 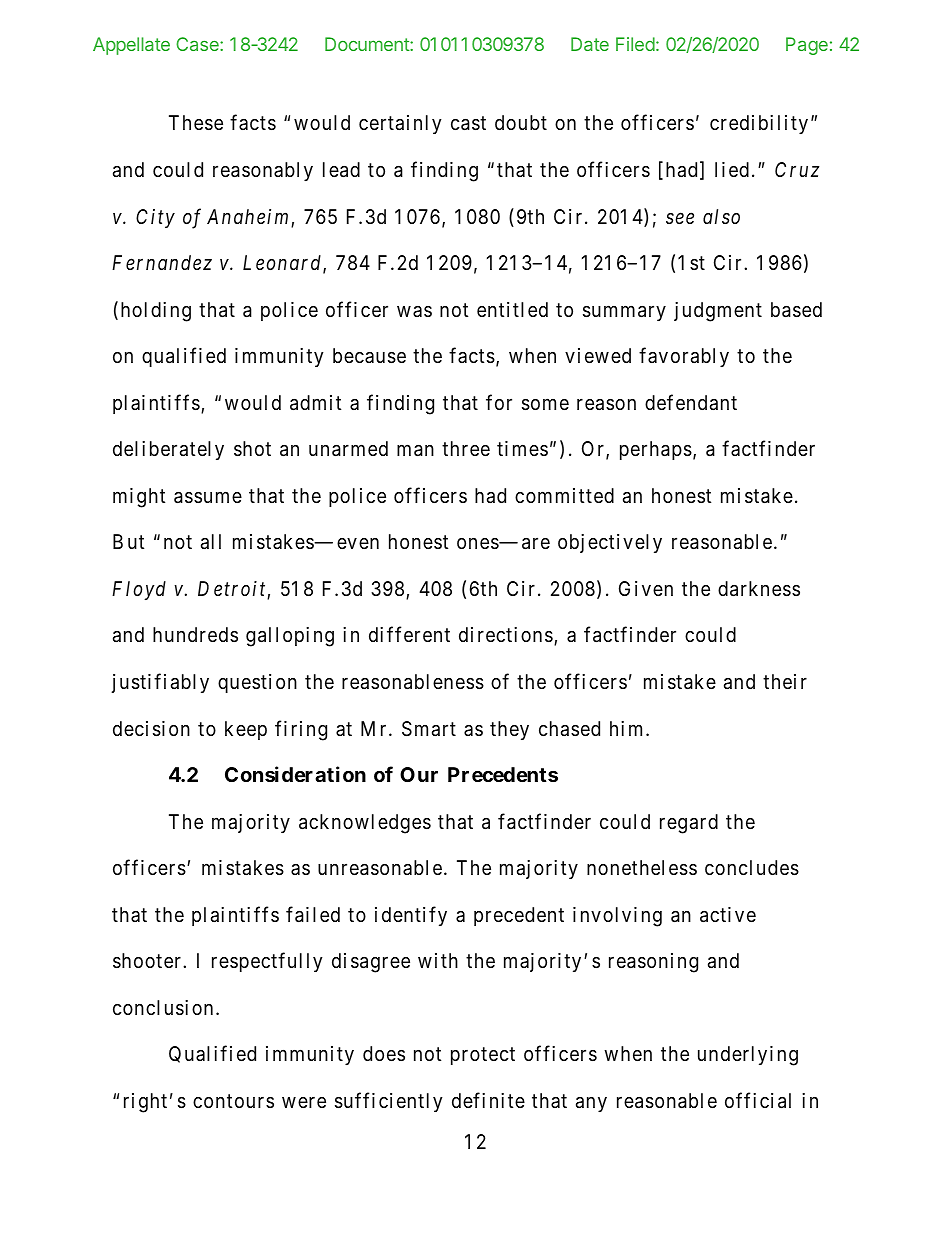 I want to click on holding, so click(x=156, y=312).
